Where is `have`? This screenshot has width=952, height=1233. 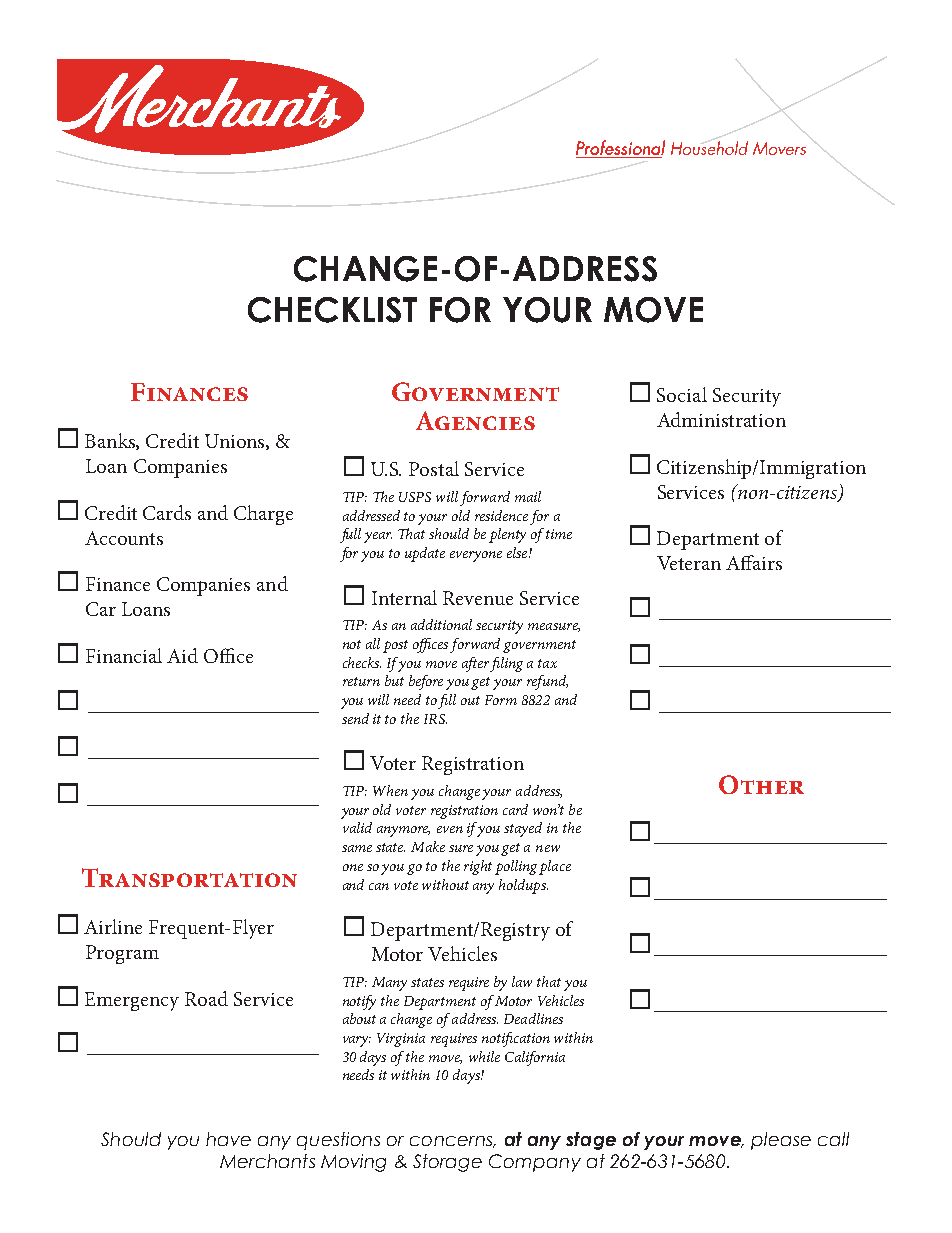
have is located at coordinates (228, 1139).
